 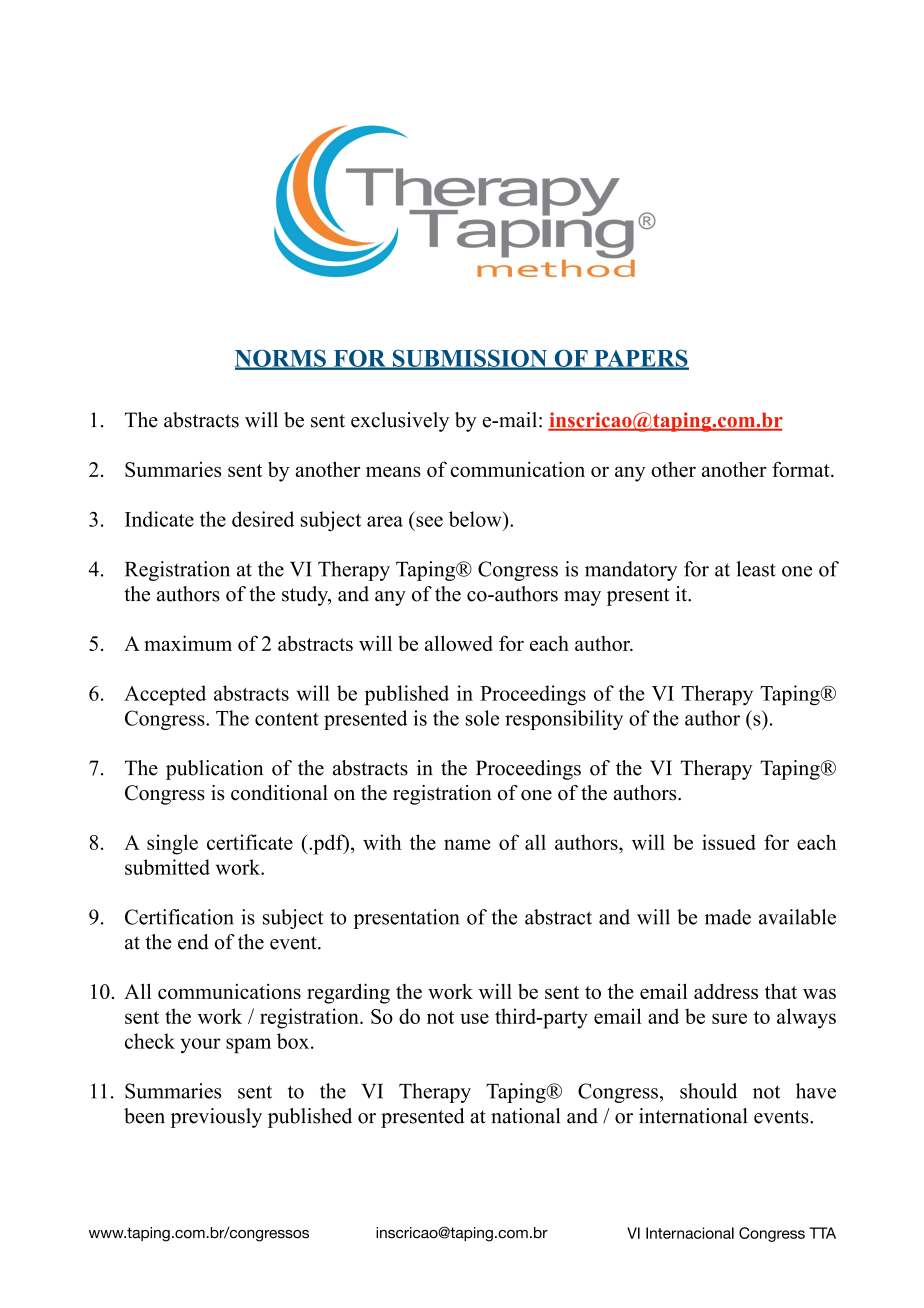 What do you see at coordinates (281, 359) in the image?
I see `NORMS` at bounding box center [281, 359].
